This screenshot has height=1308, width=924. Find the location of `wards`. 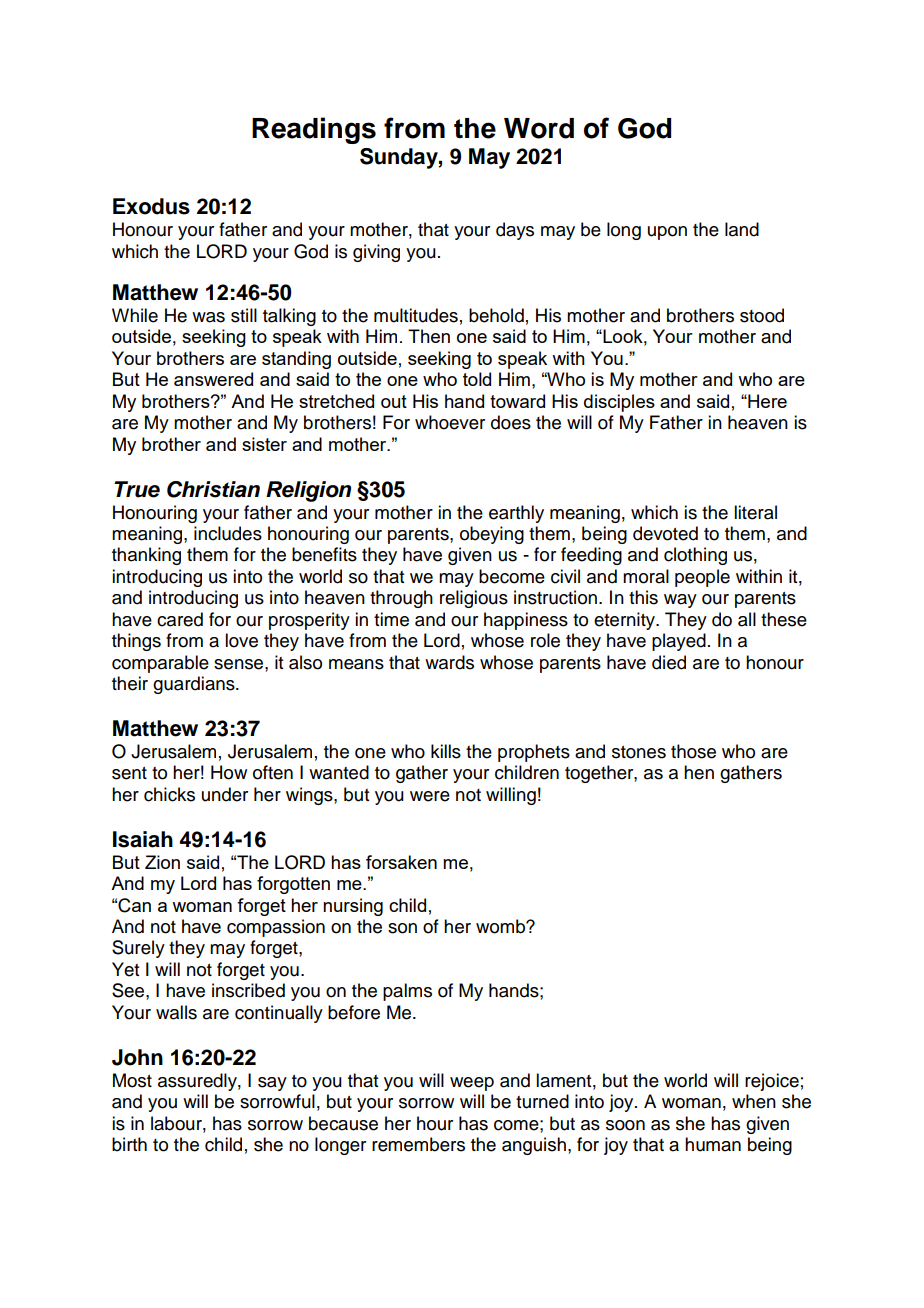

wards is located at coordinates (449, 662).
